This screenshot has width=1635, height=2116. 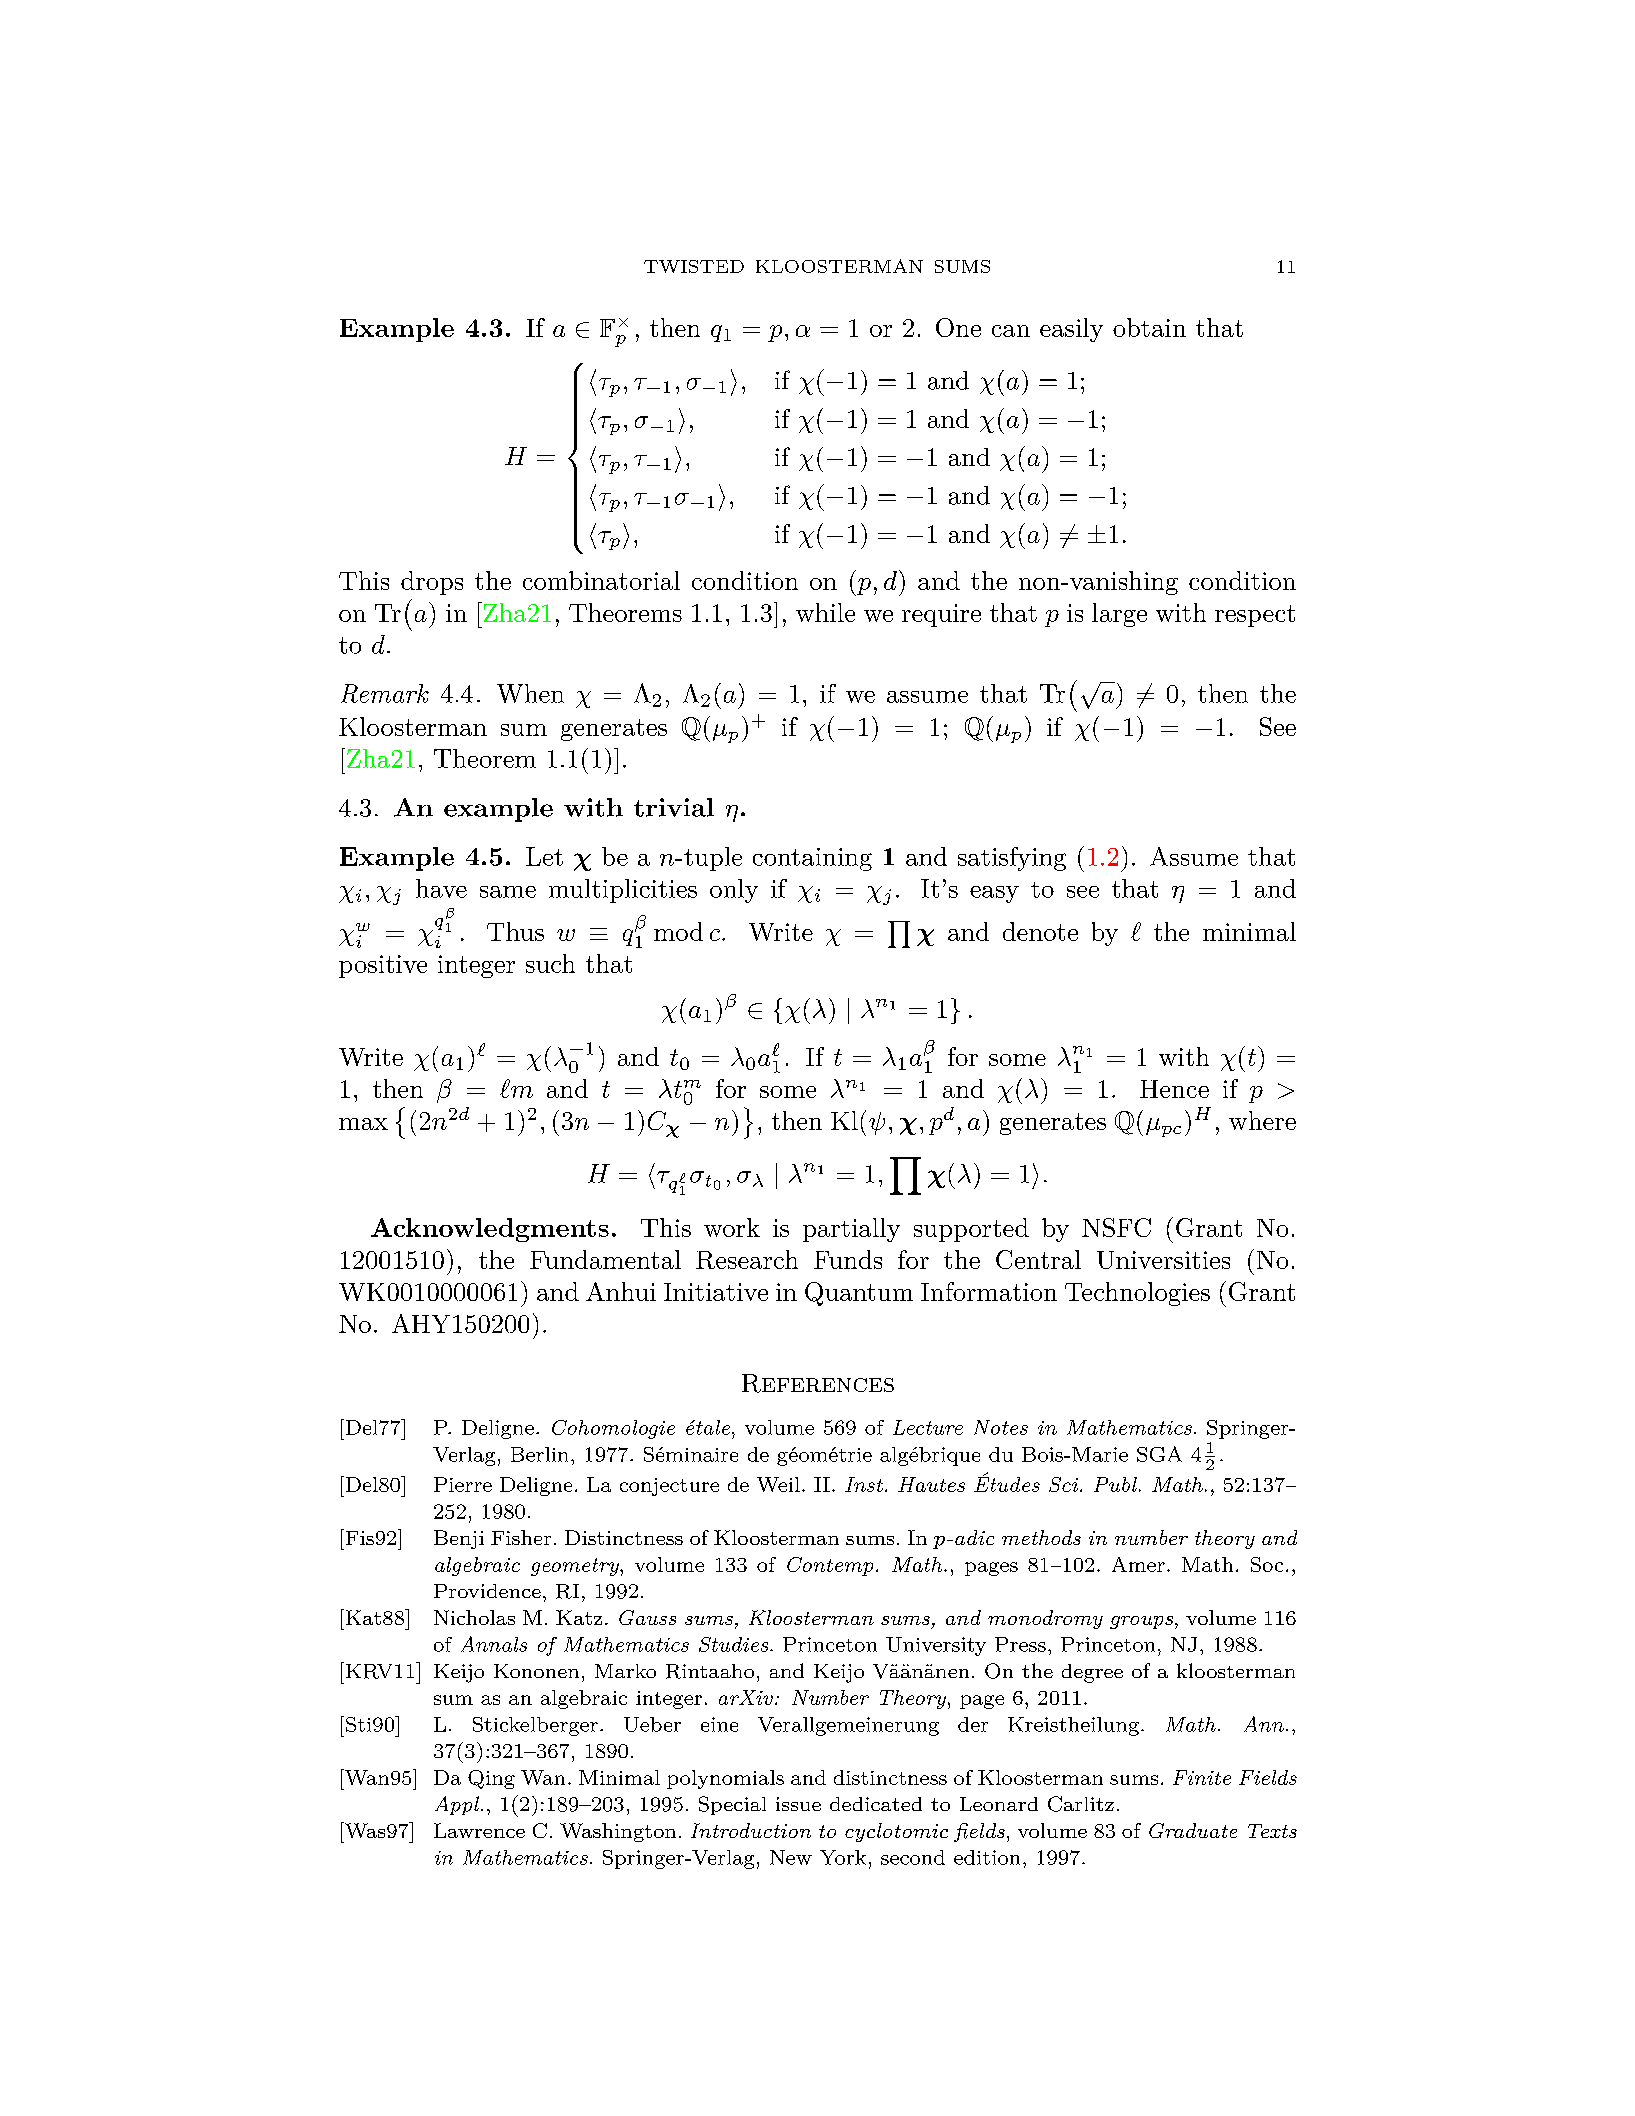 What do you see at coordinates (458, 1805) in the screenshot?
I see `Appl` at bounding box center [458, 1805].
